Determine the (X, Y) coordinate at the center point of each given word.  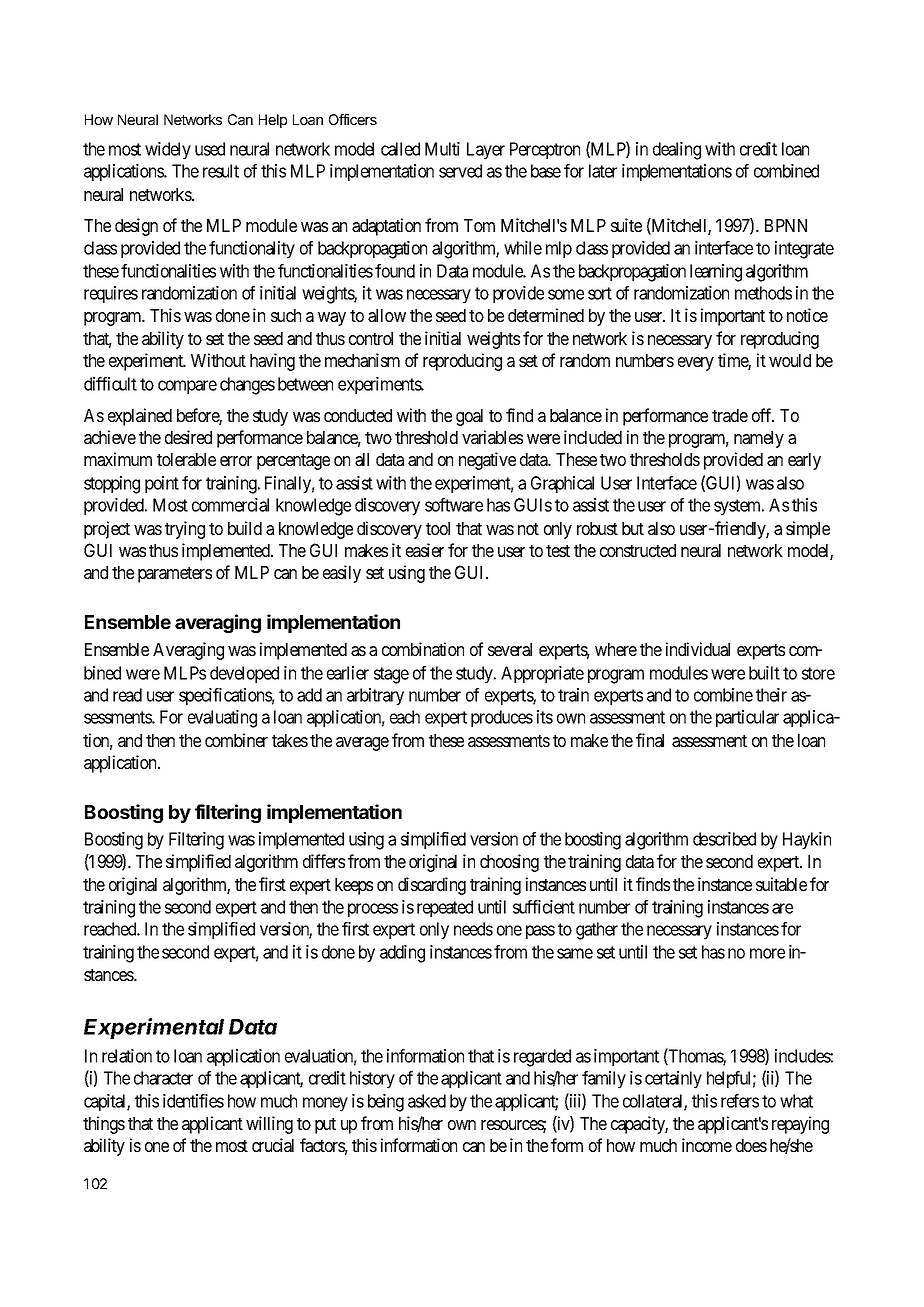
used (210, 149)
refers (740, 1101)
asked (427, 1101)
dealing (677, 151)
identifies (193, 1101)
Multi (442, 149)
